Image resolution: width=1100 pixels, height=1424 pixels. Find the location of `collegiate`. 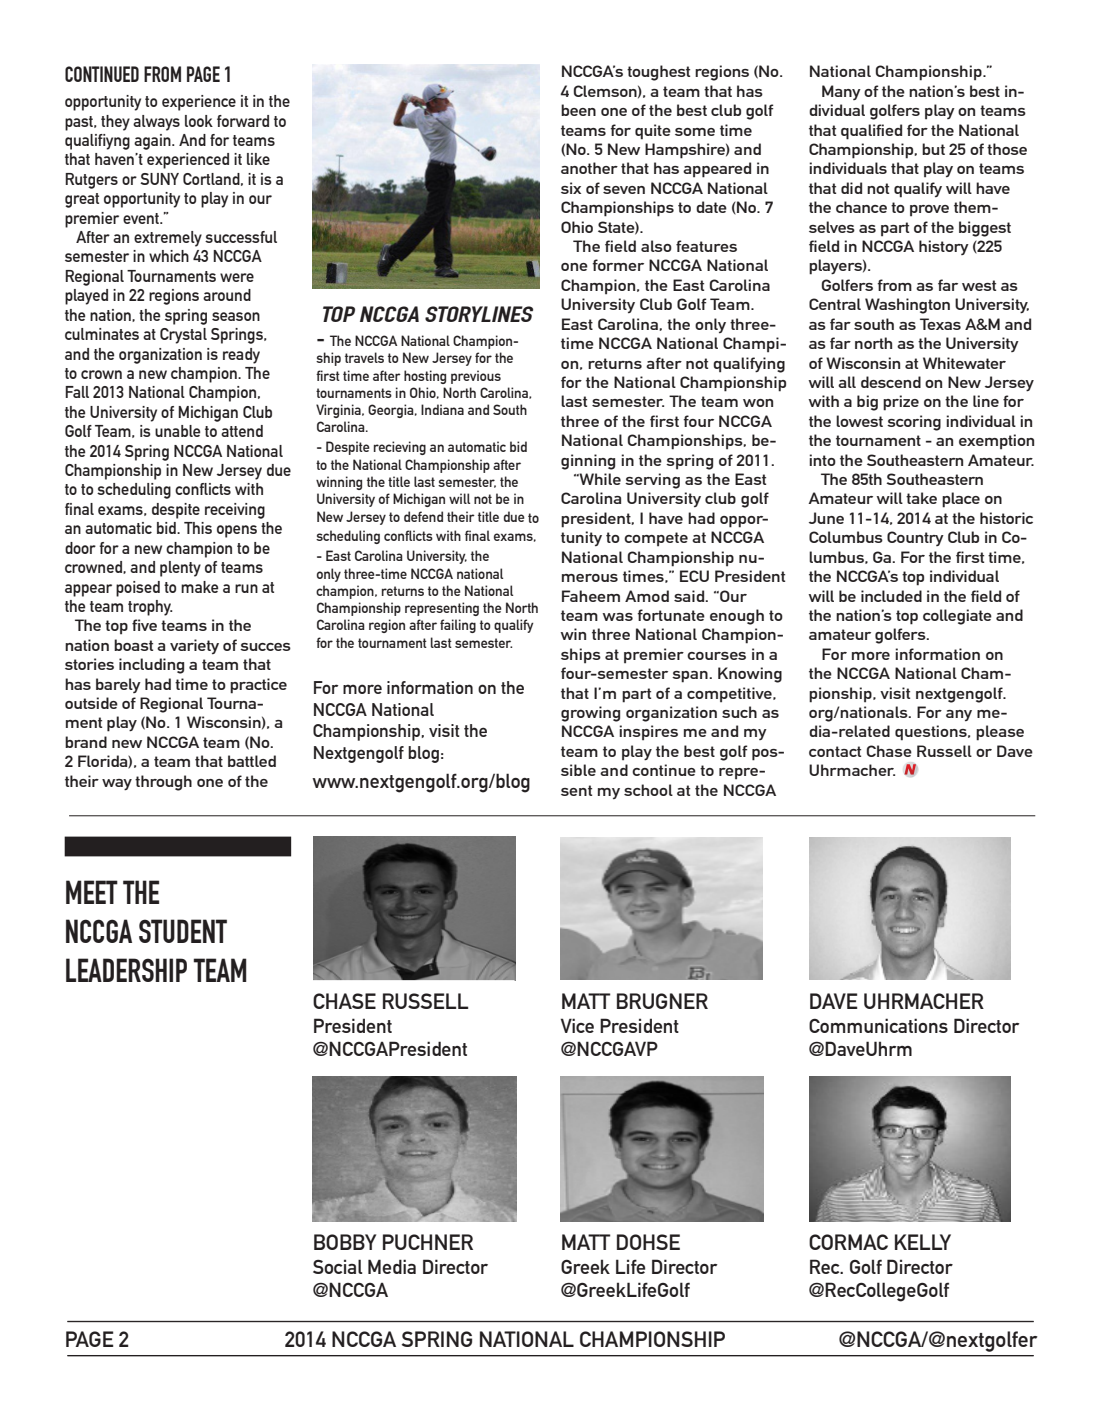

collegiate is located at coordinates (957, 617).
